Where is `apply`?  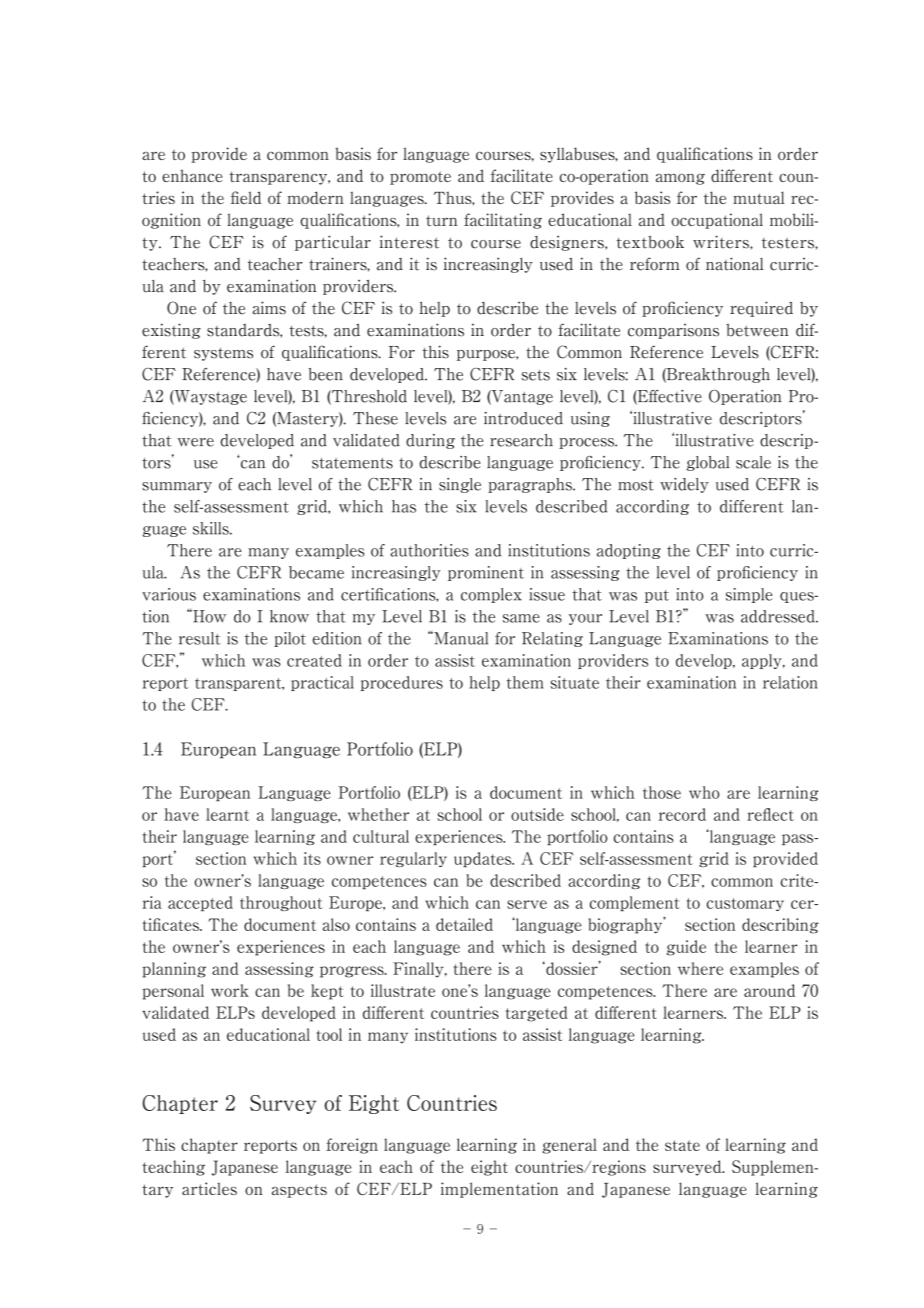 apply is located at coordinates (763, 661).
